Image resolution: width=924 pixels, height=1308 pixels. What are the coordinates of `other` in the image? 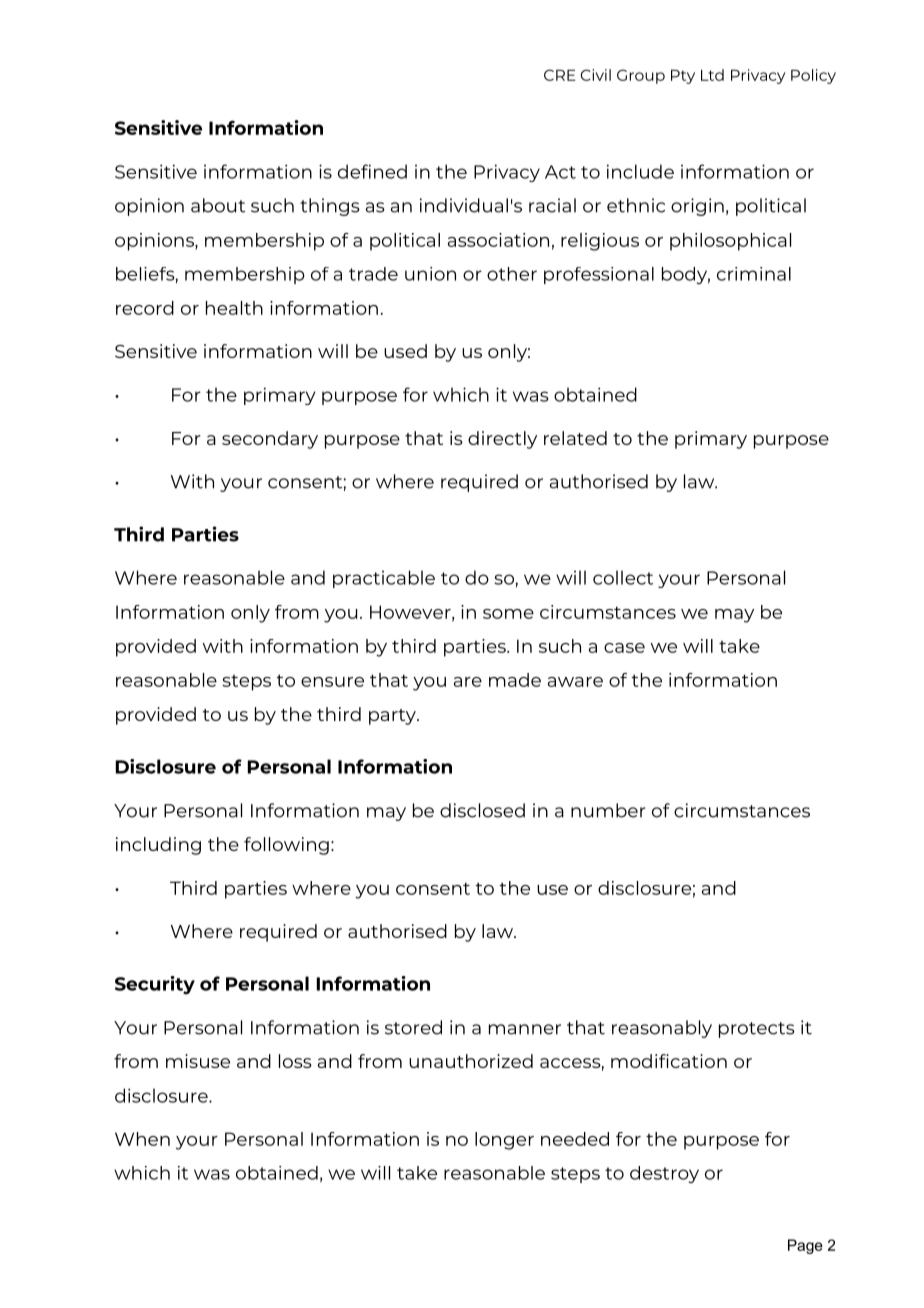 It's located at (512, 274).
